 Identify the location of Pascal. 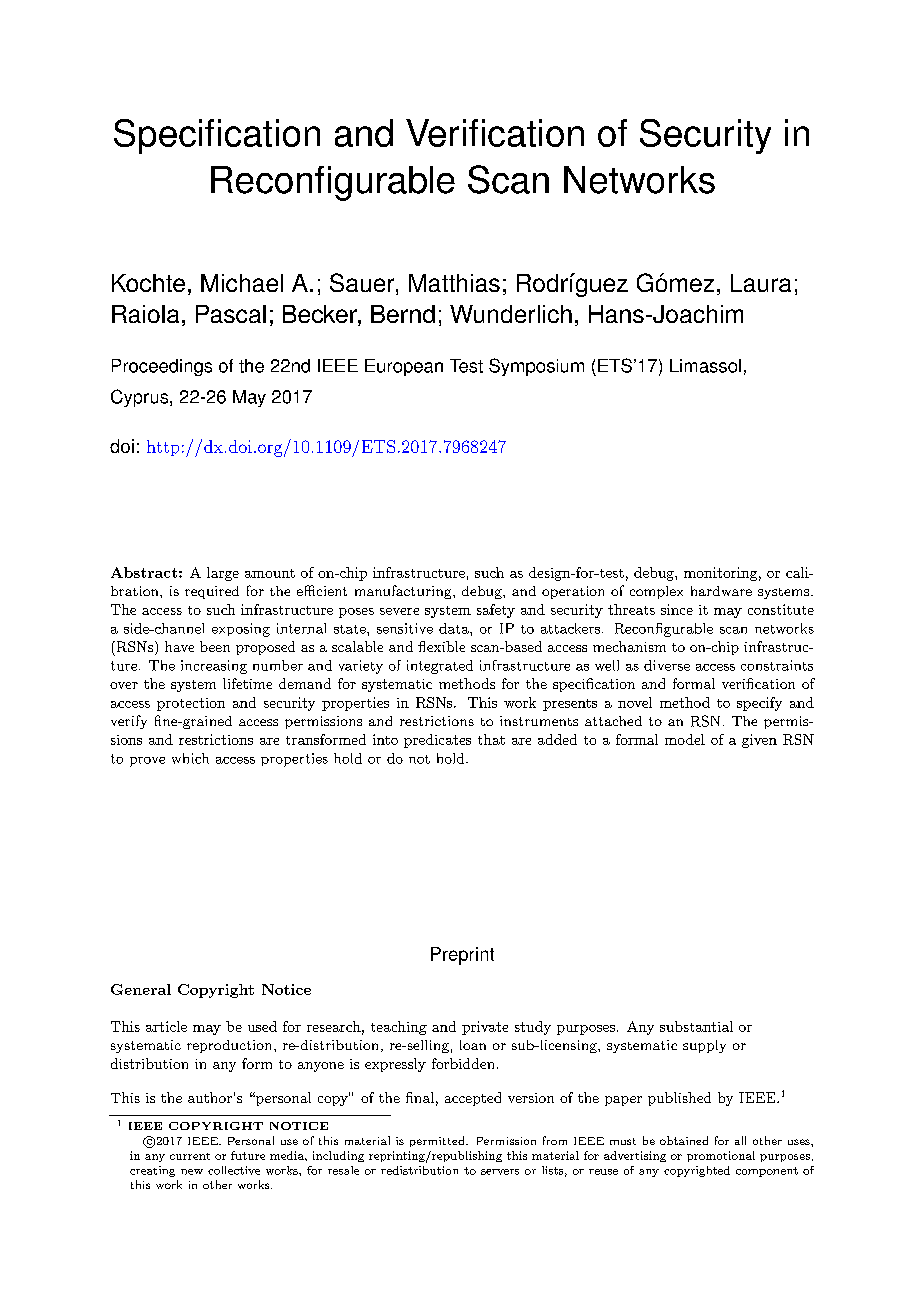
(231, 314).
